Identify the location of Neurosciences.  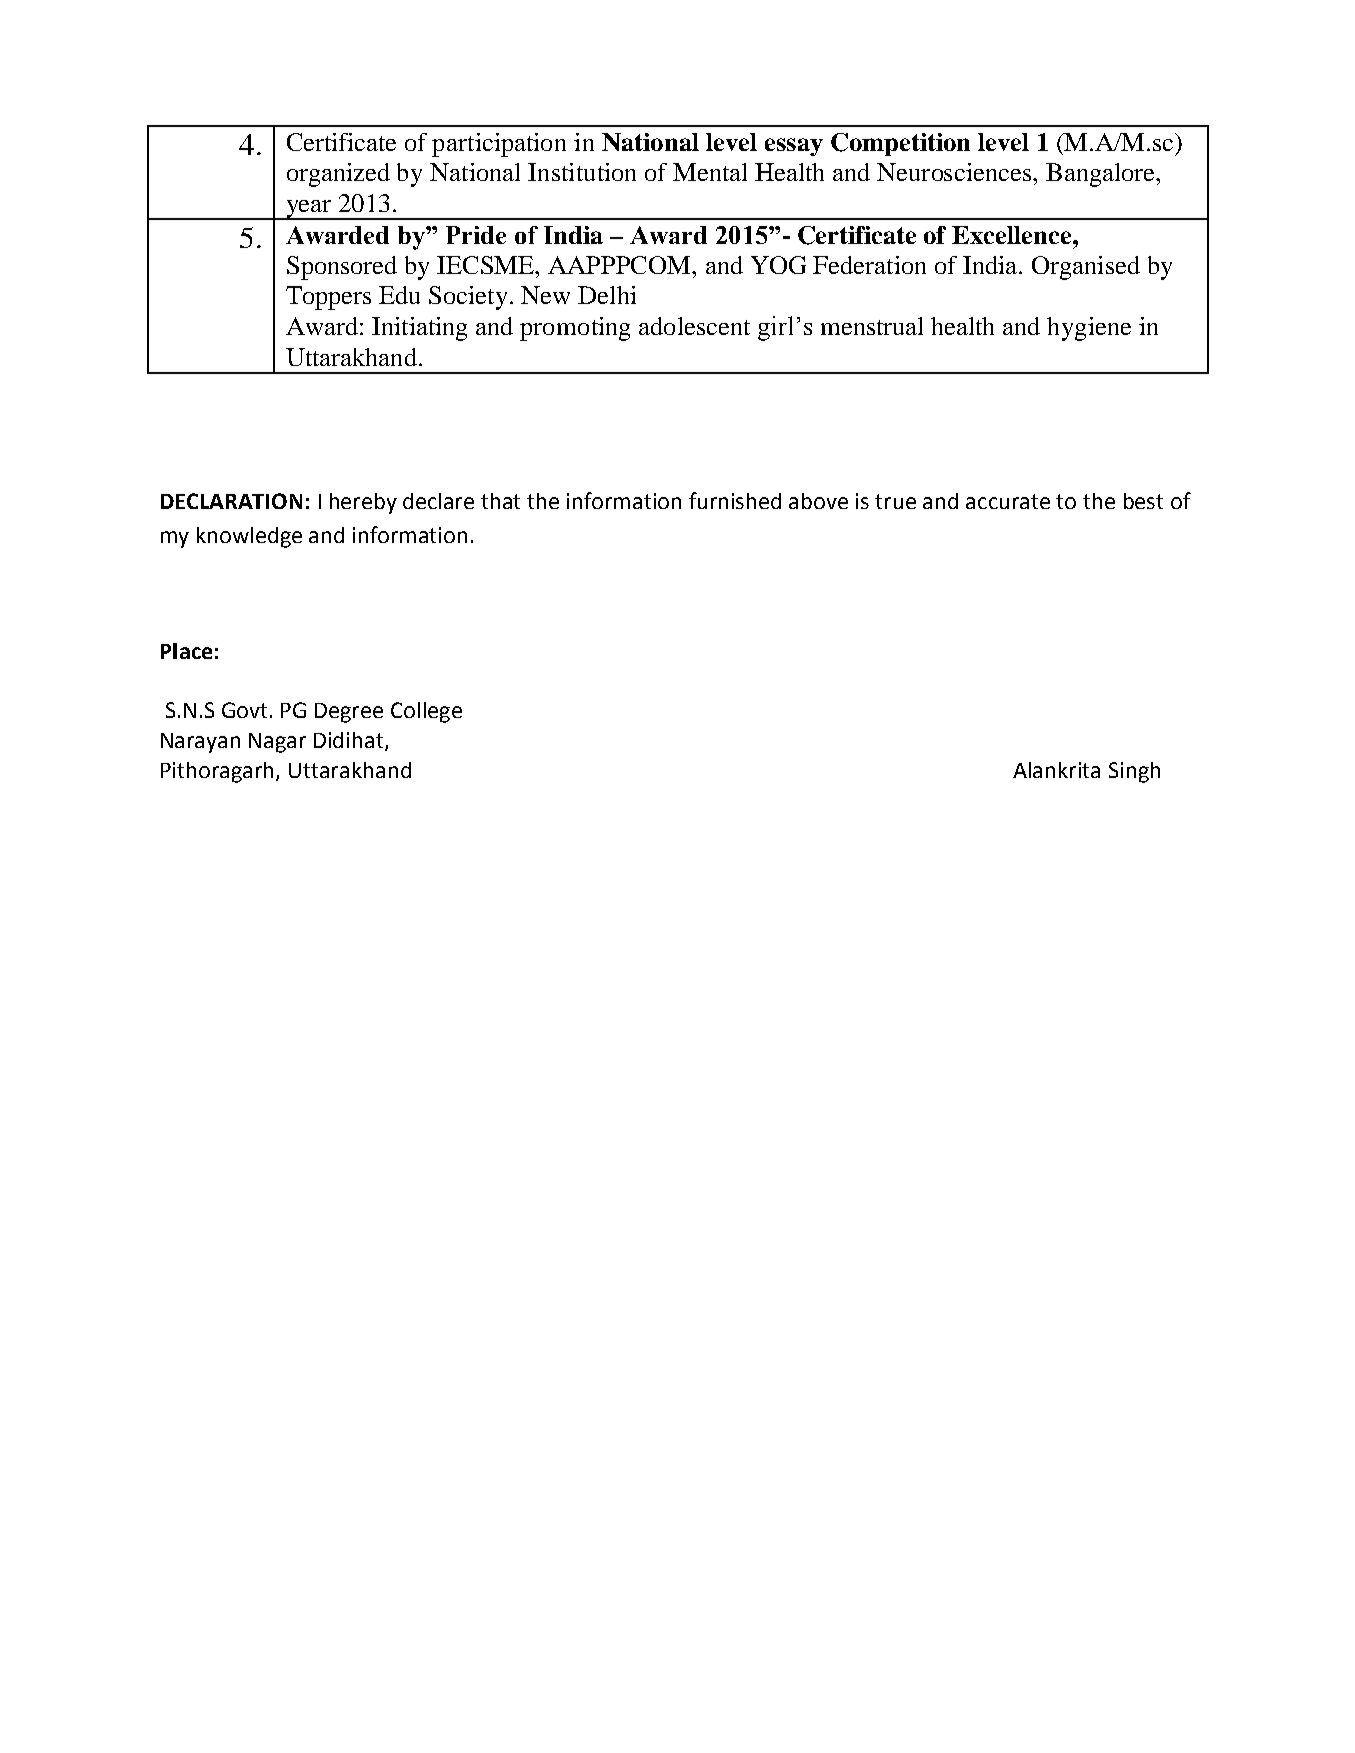
(955, 172).
